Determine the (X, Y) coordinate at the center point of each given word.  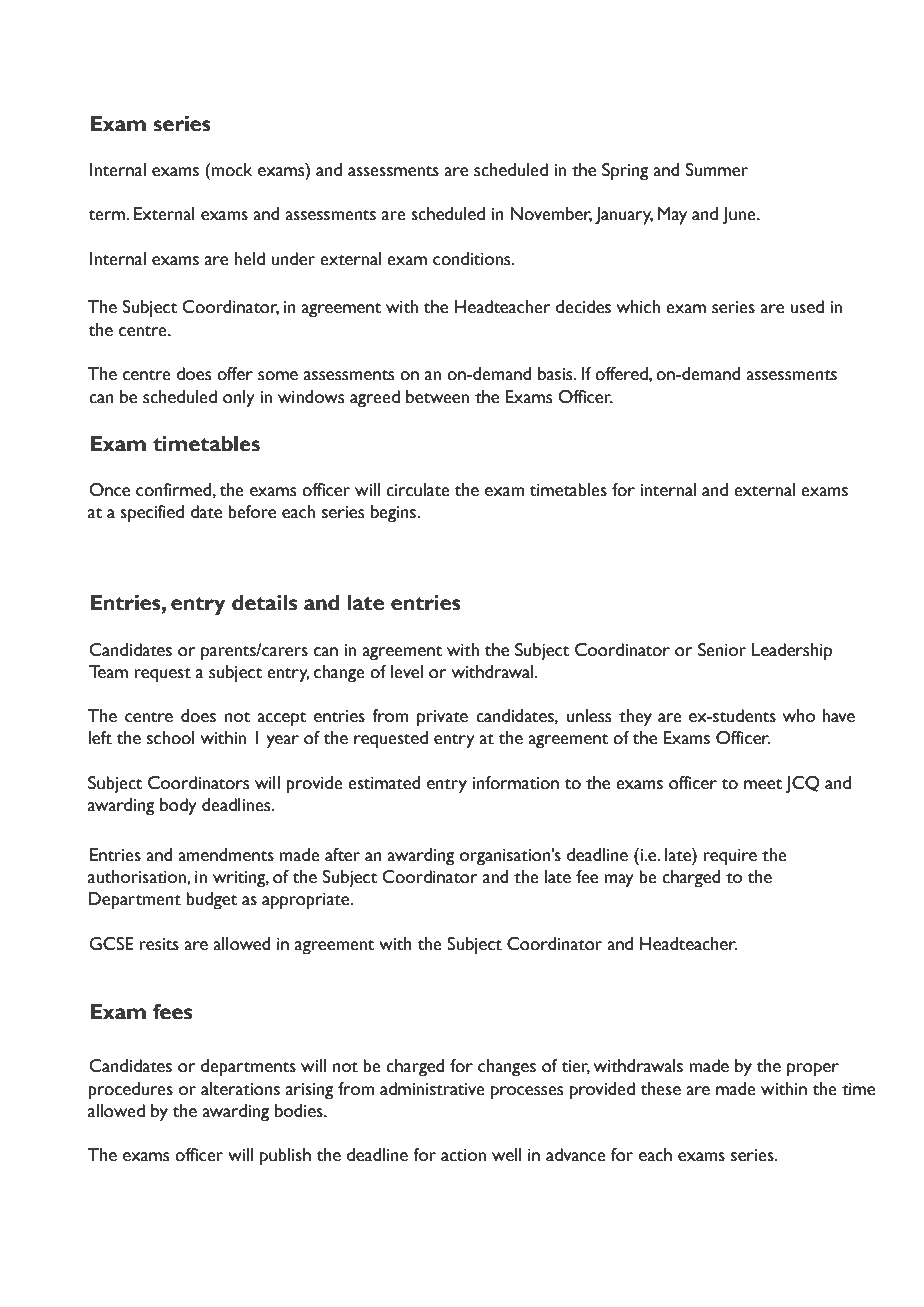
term (108, 215)
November (551, 214)
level (407, 672)
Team (108, 672)
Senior (722, 650)
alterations (240, 1089)
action (463, 1155)
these (661, 1089)
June (740, 216)
